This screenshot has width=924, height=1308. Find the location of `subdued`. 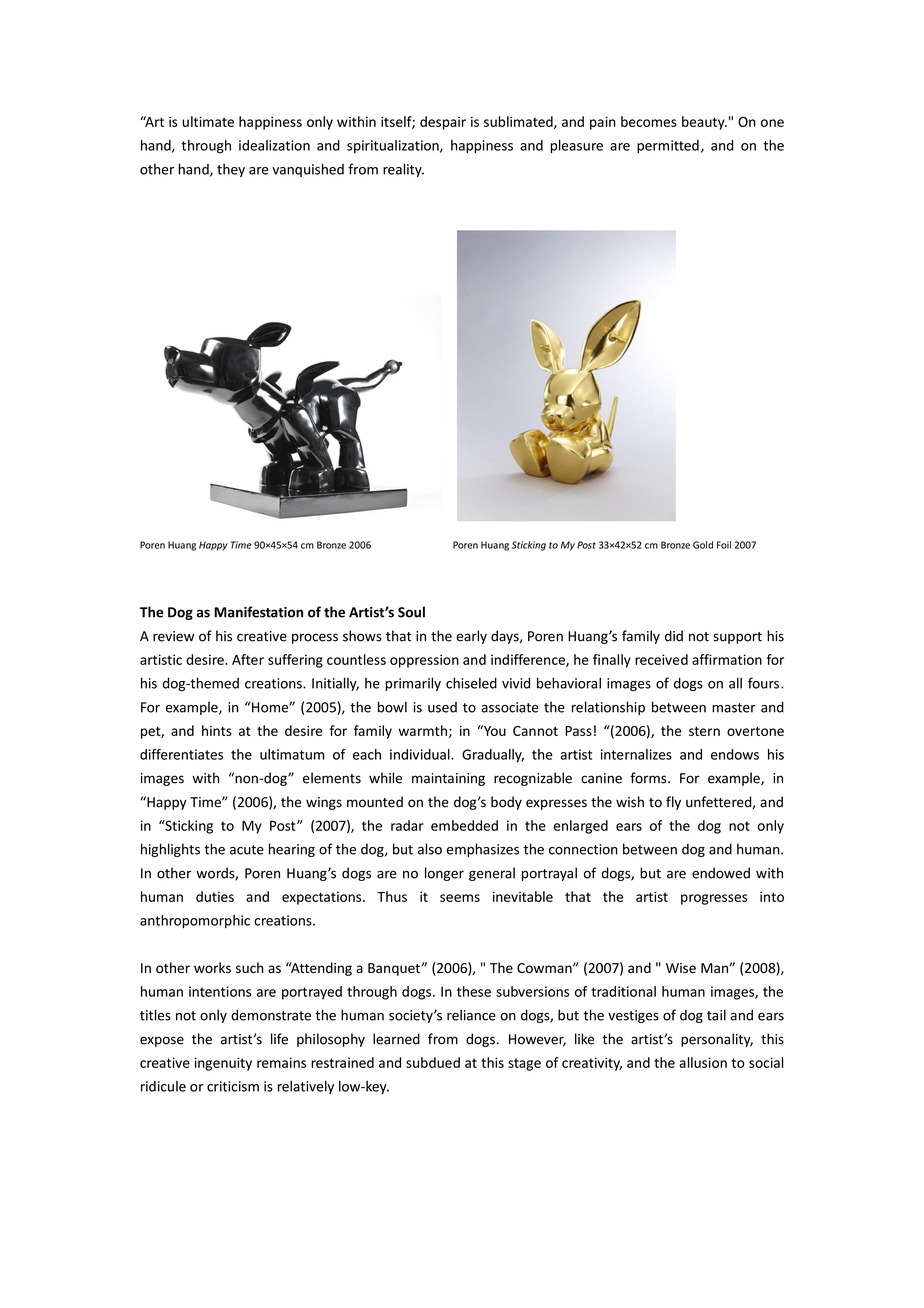

subdued is located at coordinates (433, 1062).
